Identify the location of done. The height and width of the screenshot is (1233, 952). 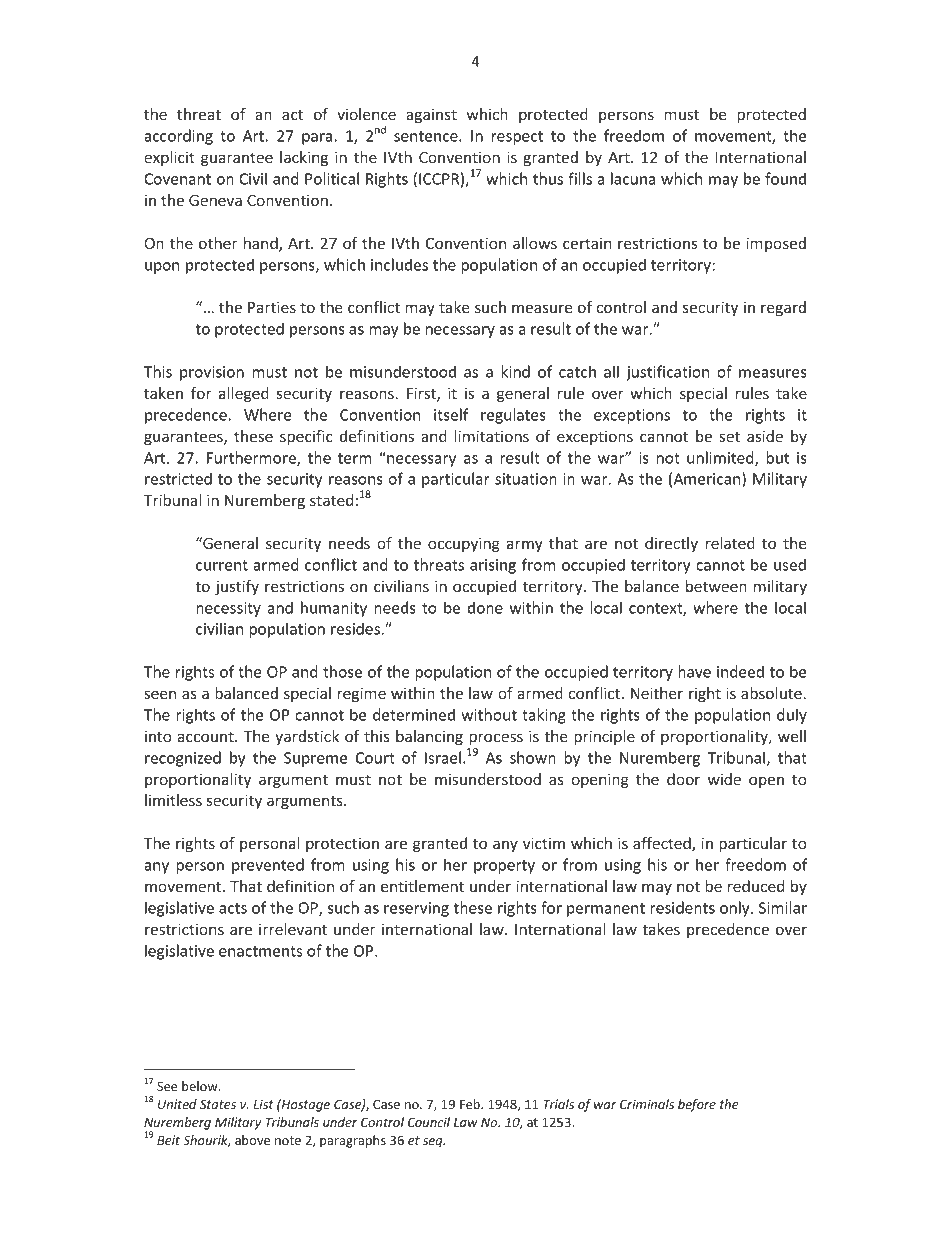
(485, 607).
